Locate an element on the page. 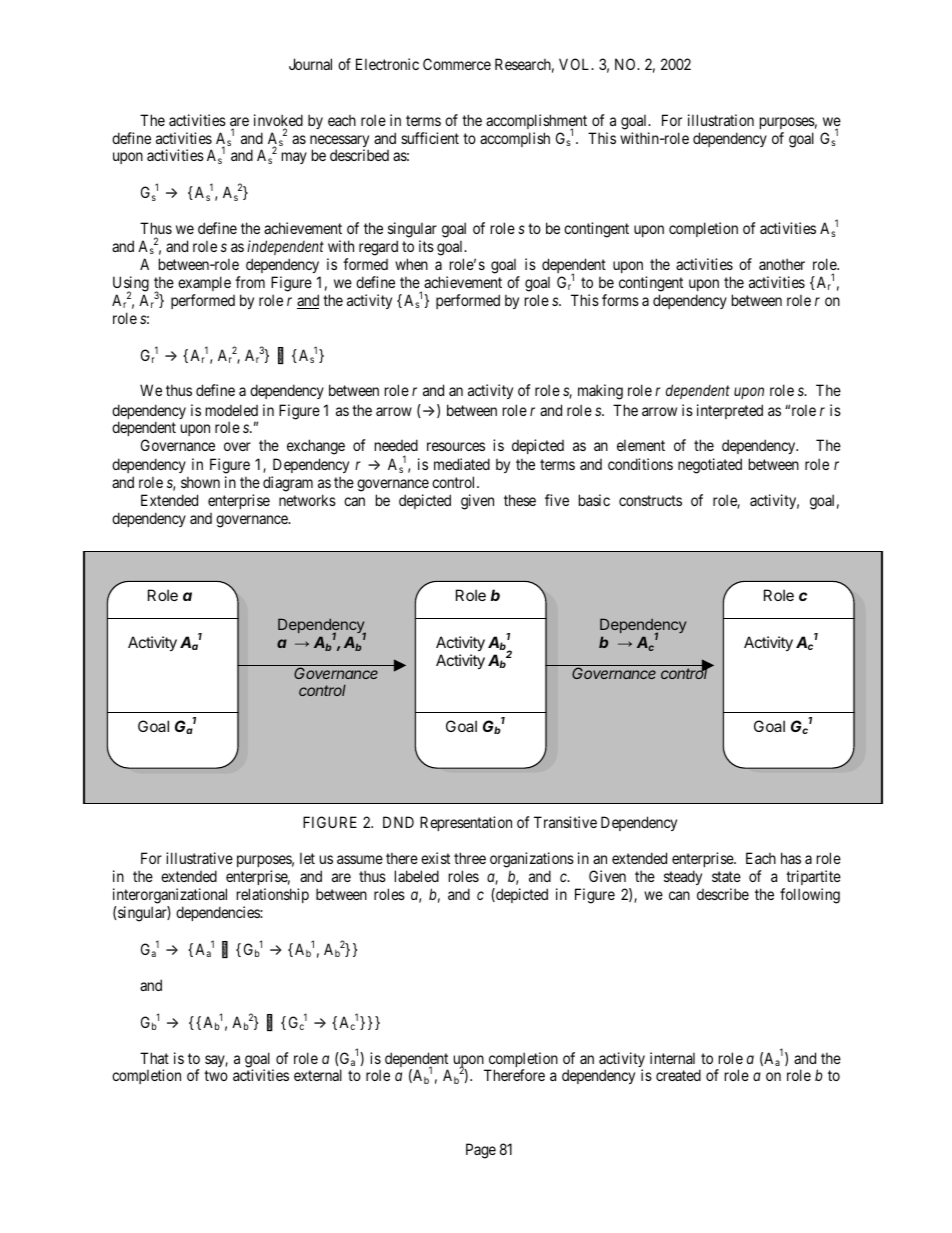  That is located at coordinates (154, 1058).
